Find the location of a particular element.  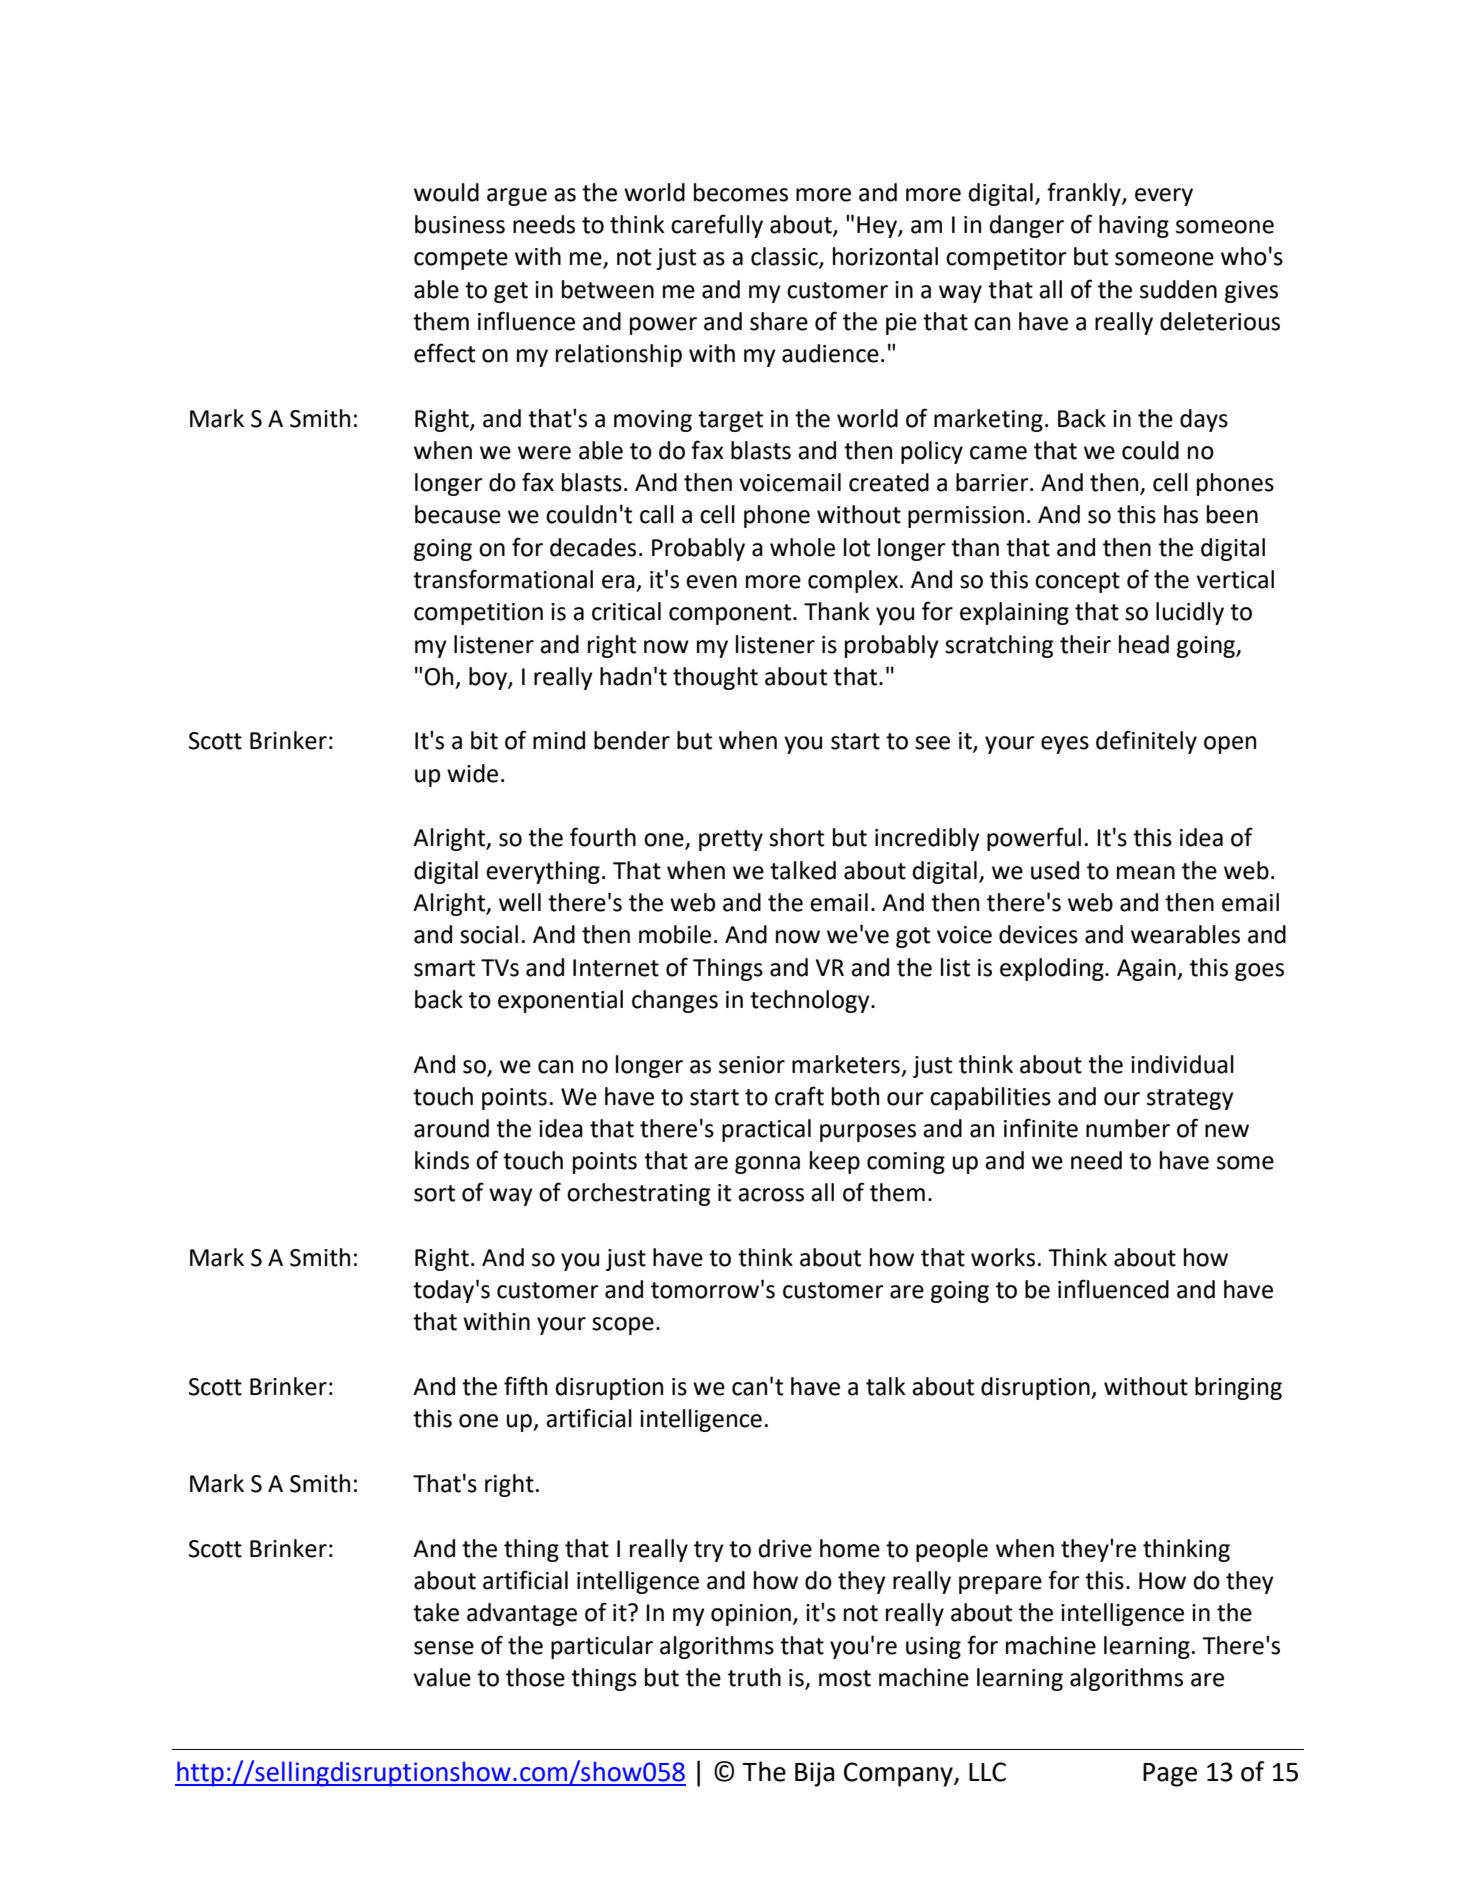

argue is located at coordinates (517, 197).
